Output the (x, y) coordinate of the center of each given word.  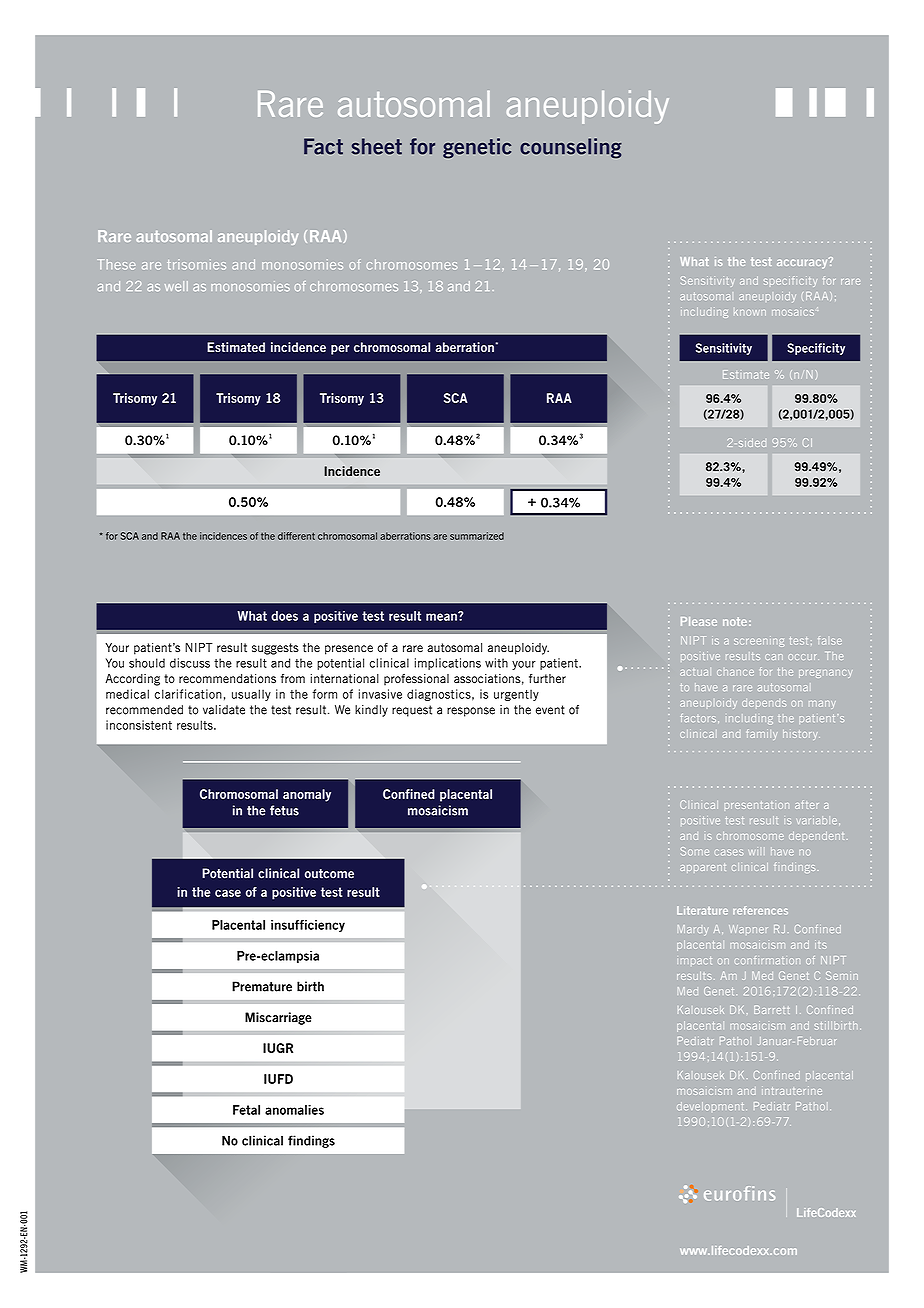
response (471, 712)
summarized (477, 536)
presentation (757, 805)
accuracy (803, 263)
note (735, 621)
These (116, 264)
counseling (571, 148)
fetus (284, 810)
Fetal (246, 1110)
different (296, 536)
